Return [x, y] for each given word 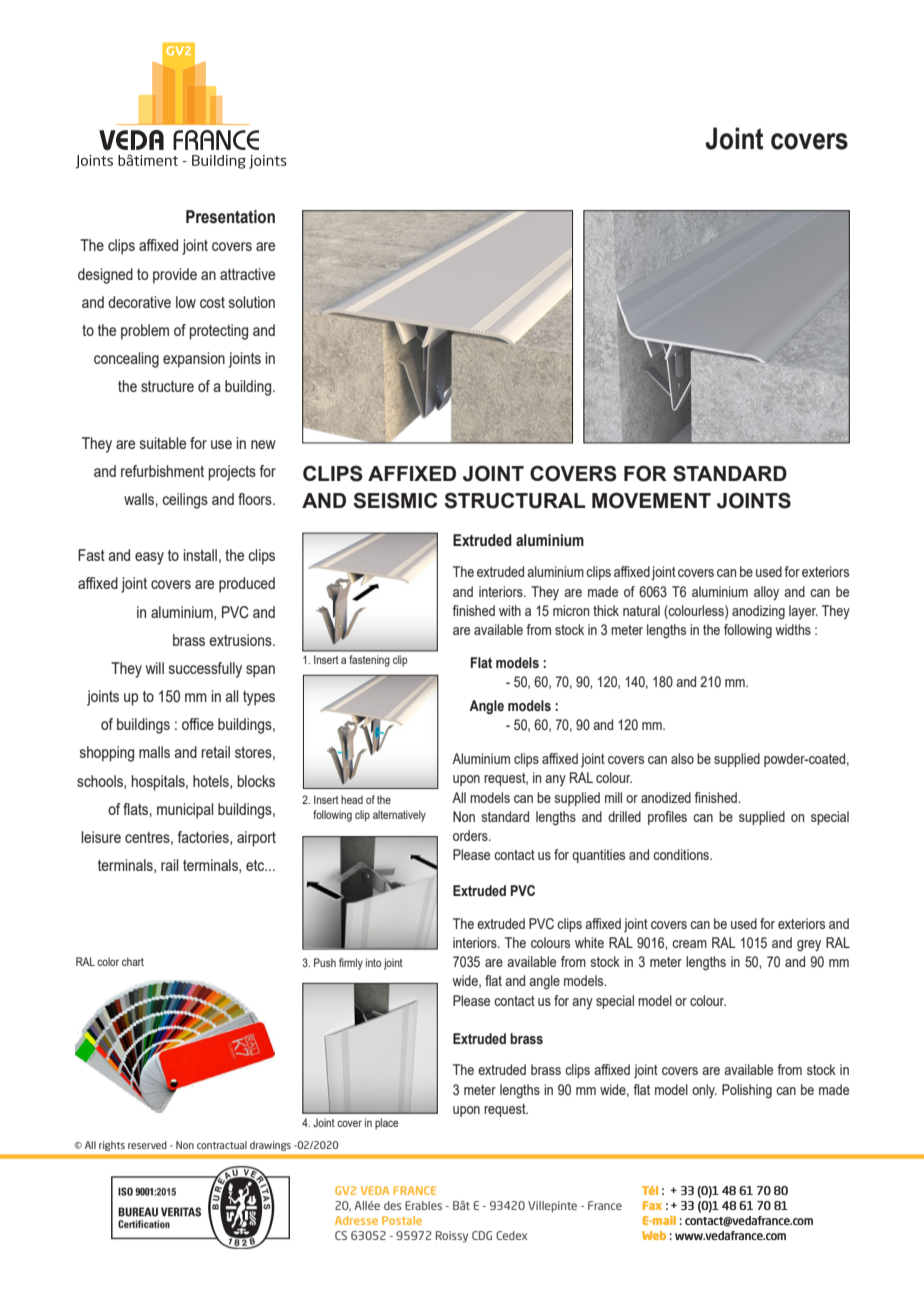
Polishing [747, 1091]
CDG [482, 1235]
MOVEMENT [651, 500]
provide [175, 276]
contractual [222, 1145]
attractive [247, 274]
